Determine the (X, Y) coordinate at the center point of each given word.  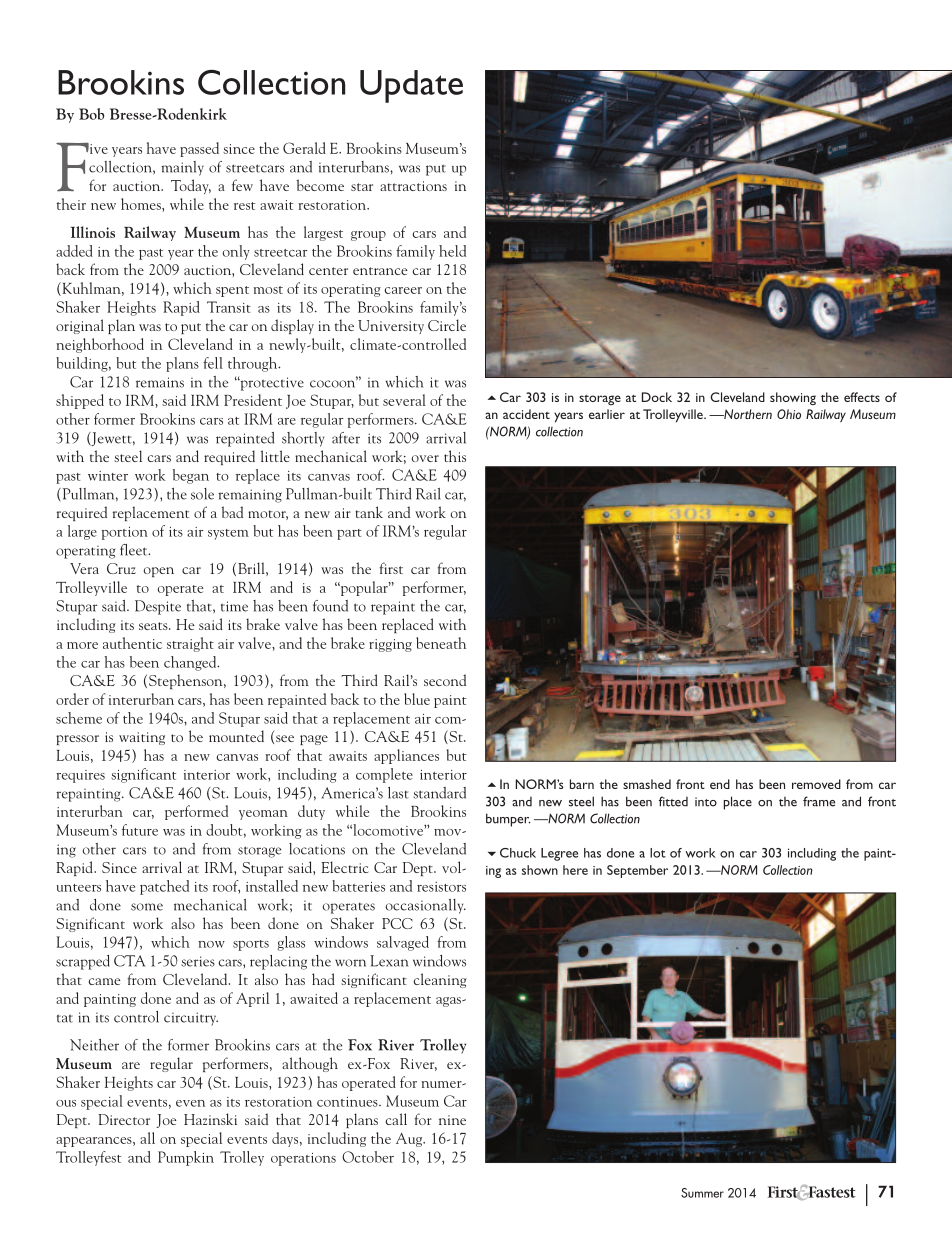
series (198, 961)
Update (411, 86)
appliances (406, 756)
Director (124, 1119)
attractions (413, 186)
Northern (747, 414)
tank (369, 512)
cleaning (440, 980)
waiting (142, 738)
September (637, 871)
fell (213, 363)
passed (199, 149)
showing (793, 398)
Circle (447, 325)
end (720, 784)
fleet (135, 550)
